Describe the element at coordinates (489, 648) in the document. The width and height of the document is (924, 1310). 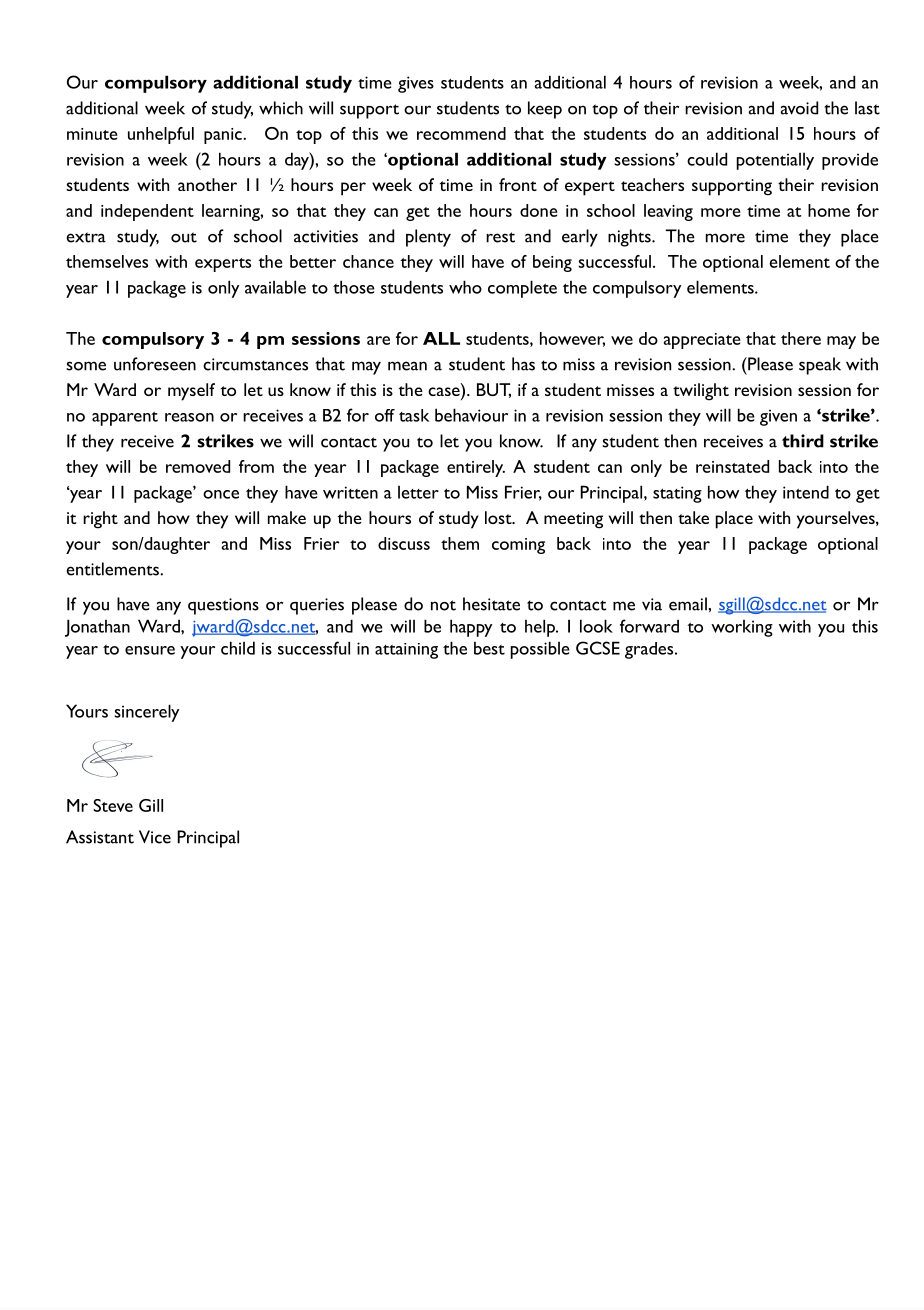
I see `best` at that location.
